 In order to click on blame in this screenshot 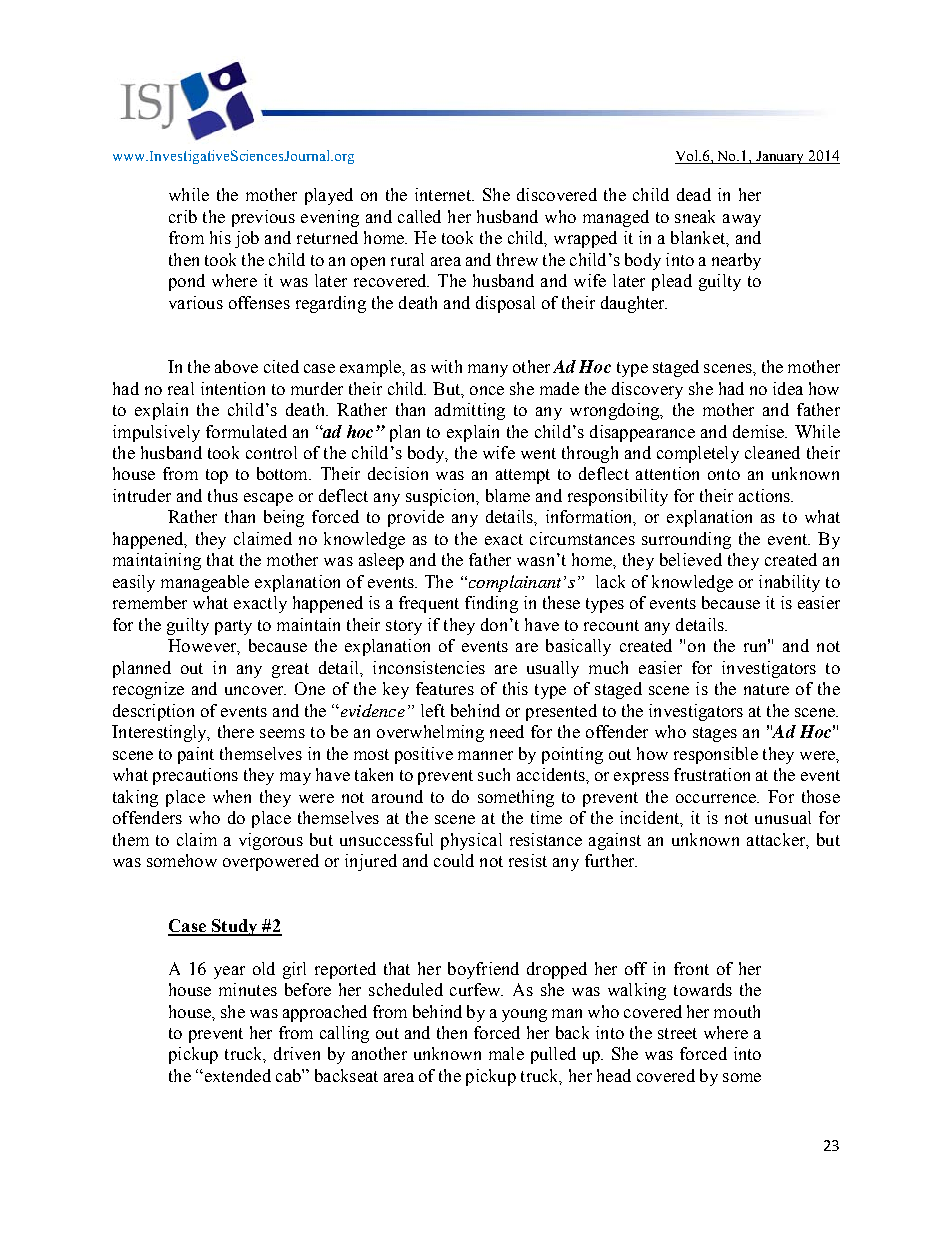, I will do `click(508, 495)`.
